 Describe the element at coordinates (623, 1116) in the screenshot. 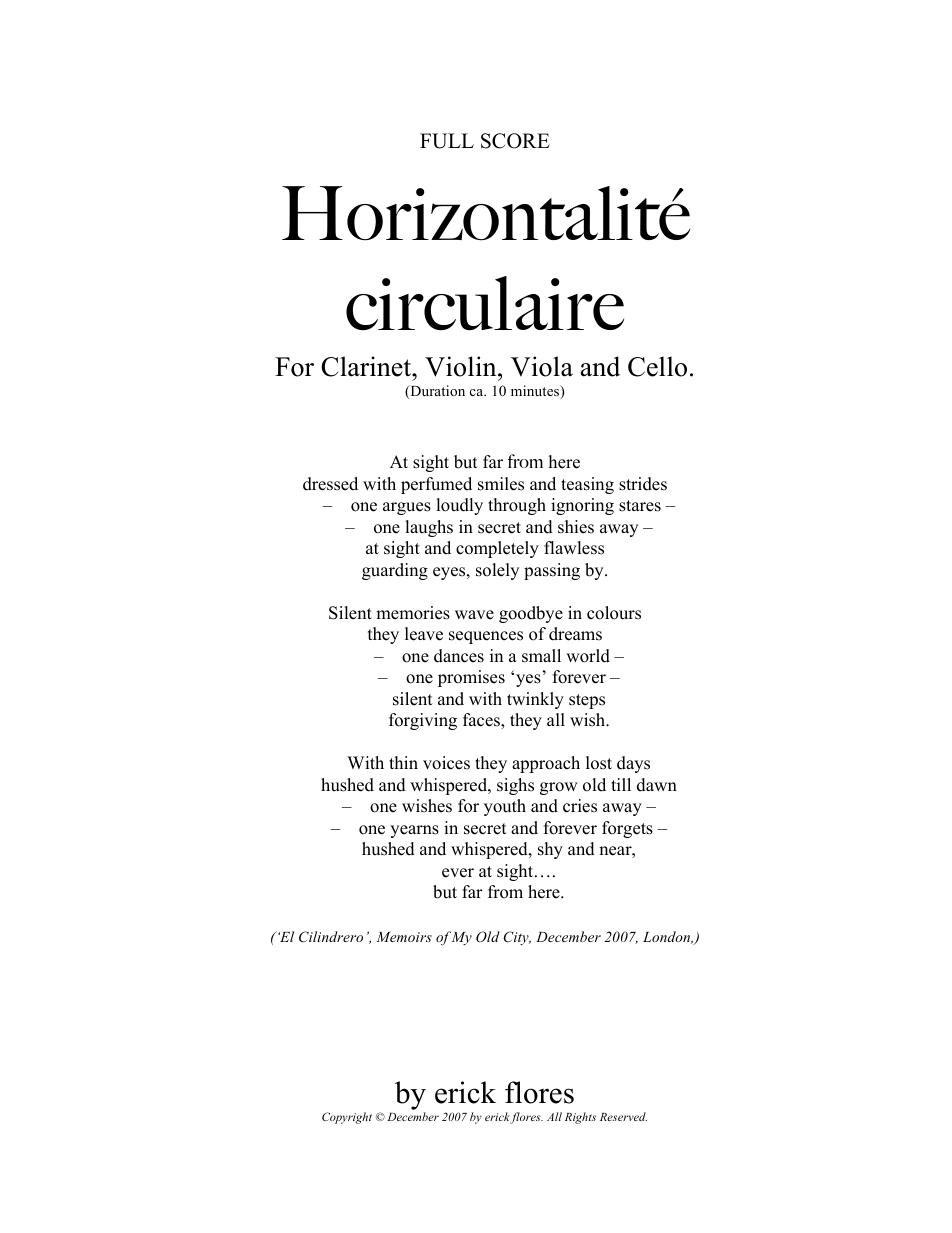

I see `Reserved` at that location.
